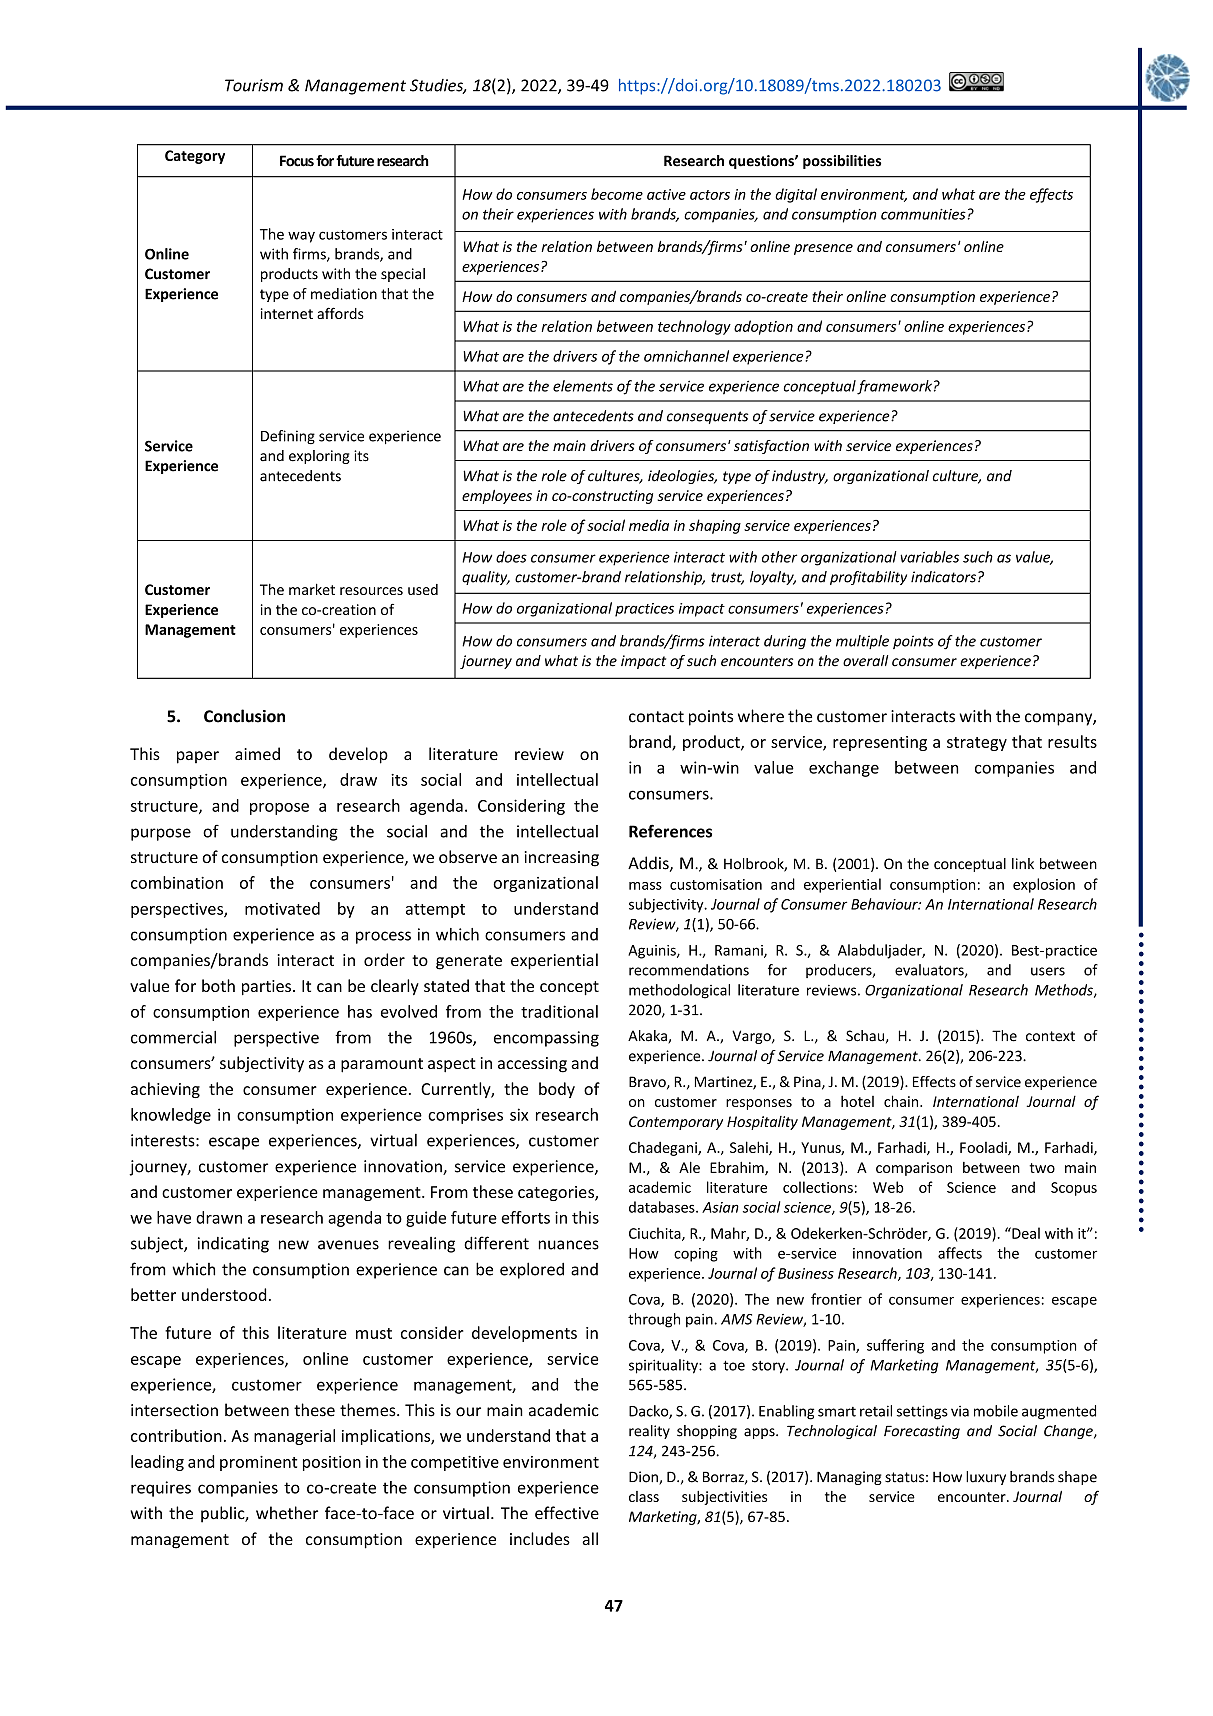  What do you see at coordinates (923, 214) in the image?
I see `communities` at bounding box center [923, 214].
